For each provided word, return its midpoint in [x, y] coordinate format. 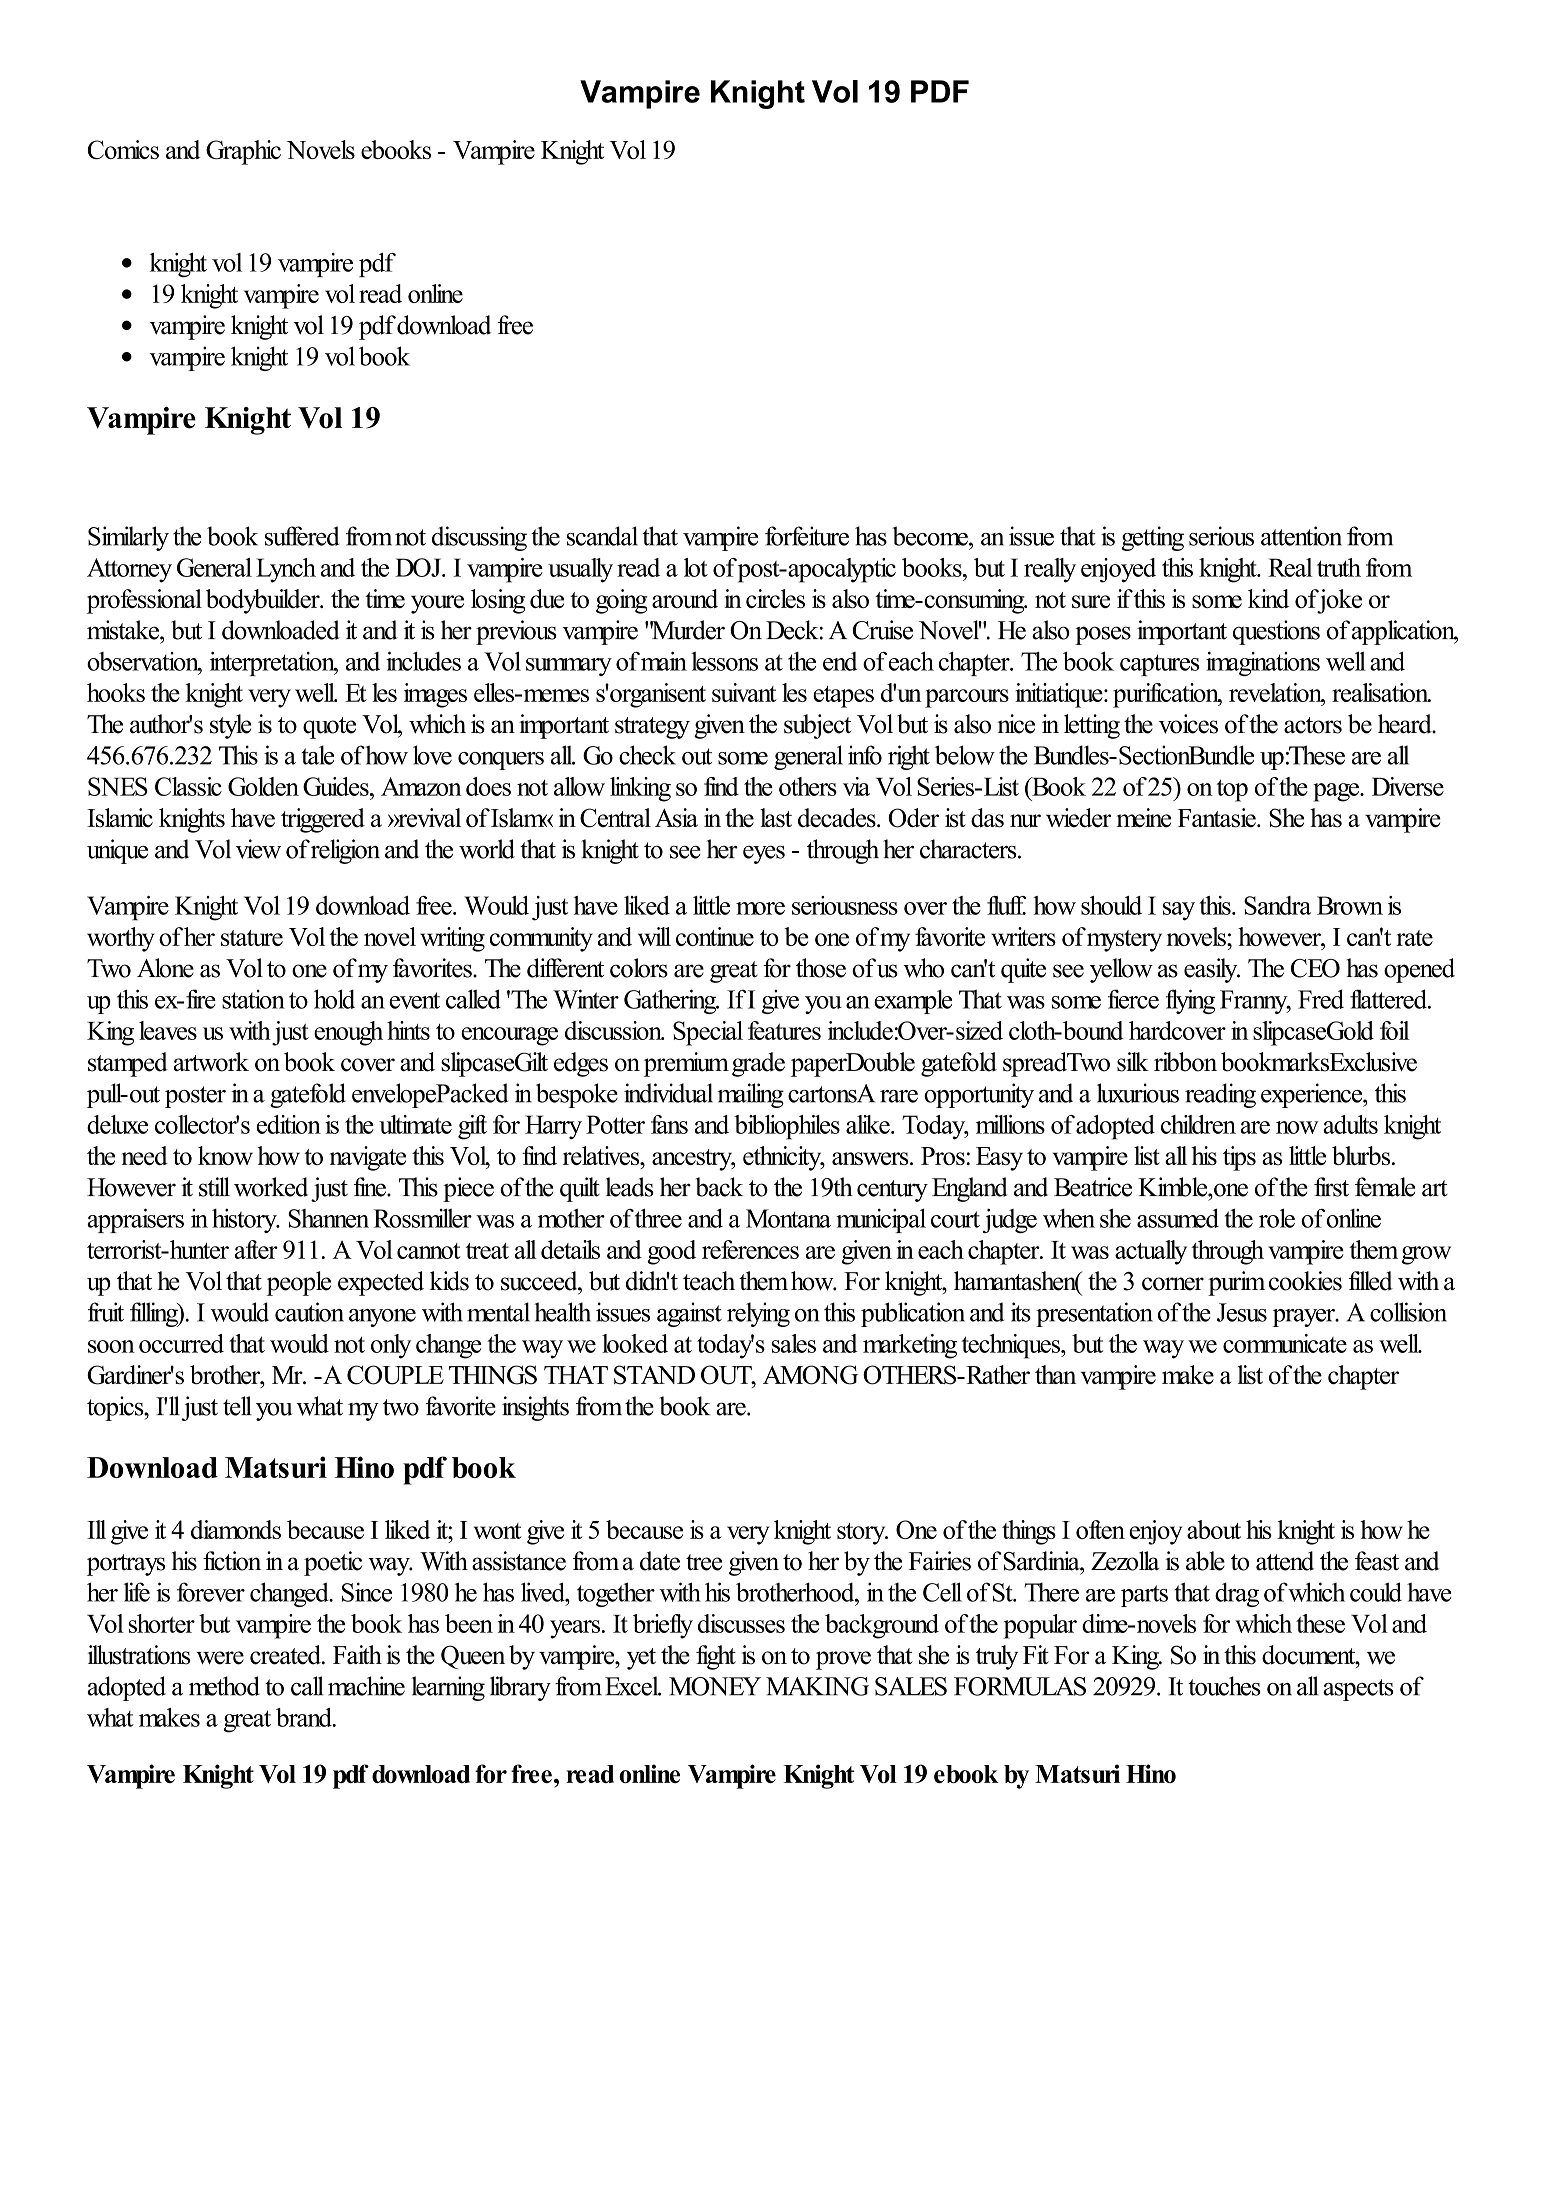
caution [309, 1312]
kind [1268, 598]
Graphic [243, 152]
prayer [1304, 1318]
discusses [741, 1623]
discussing [479, 538]
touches [1224, 1686]
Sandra [1277, 905]
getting [1152, 538]
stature [252, 938]
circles [775, 598]
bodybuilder [264, 601]
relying [758, 1314]
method [224, 1686]
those [821, 968]
